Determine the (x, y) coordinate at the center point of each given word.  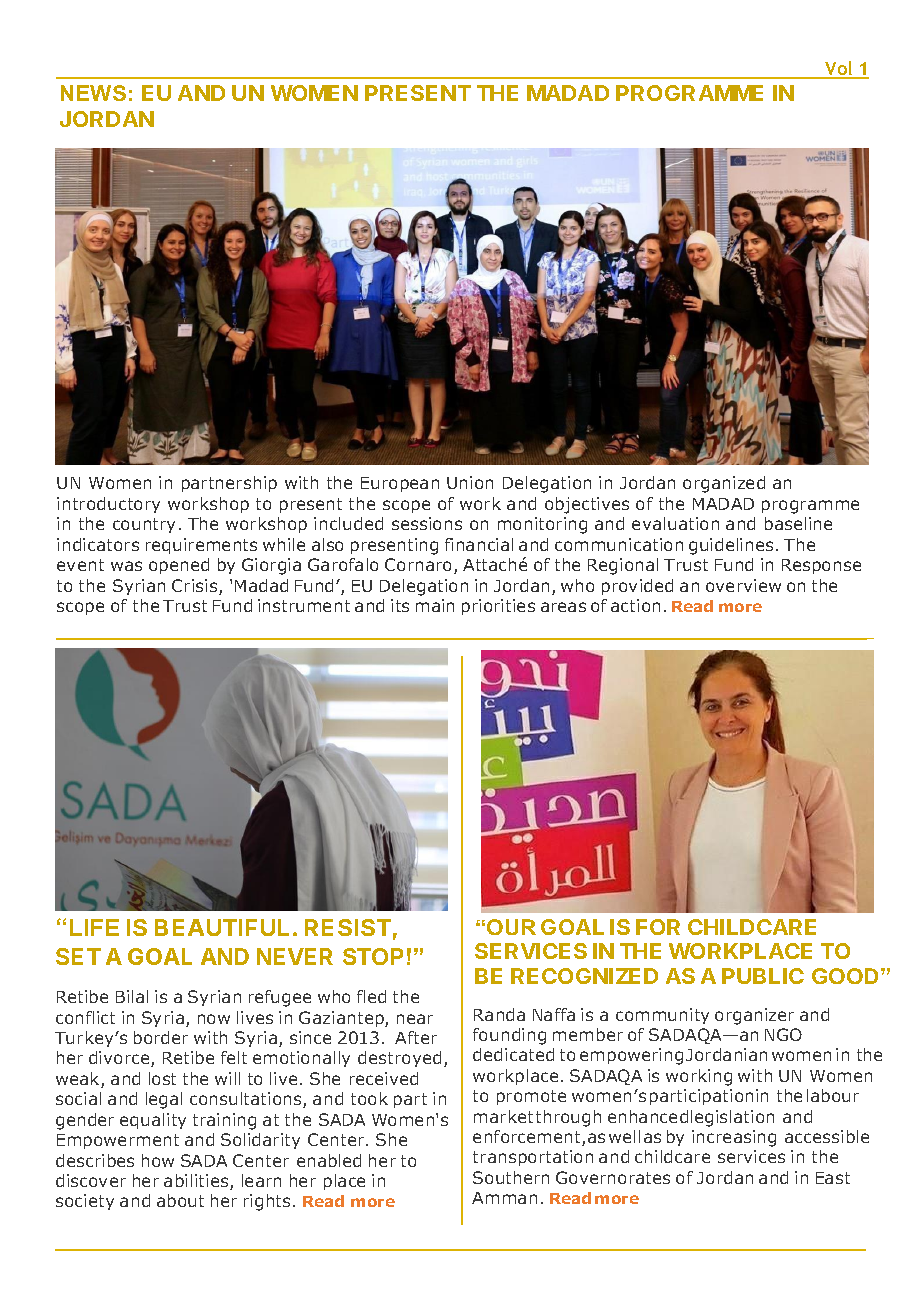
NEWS (93, 93)
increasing (734, 1138)
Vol (839, 69)
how (158, 1160)
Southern (511, 1177)
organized (724, 484)
